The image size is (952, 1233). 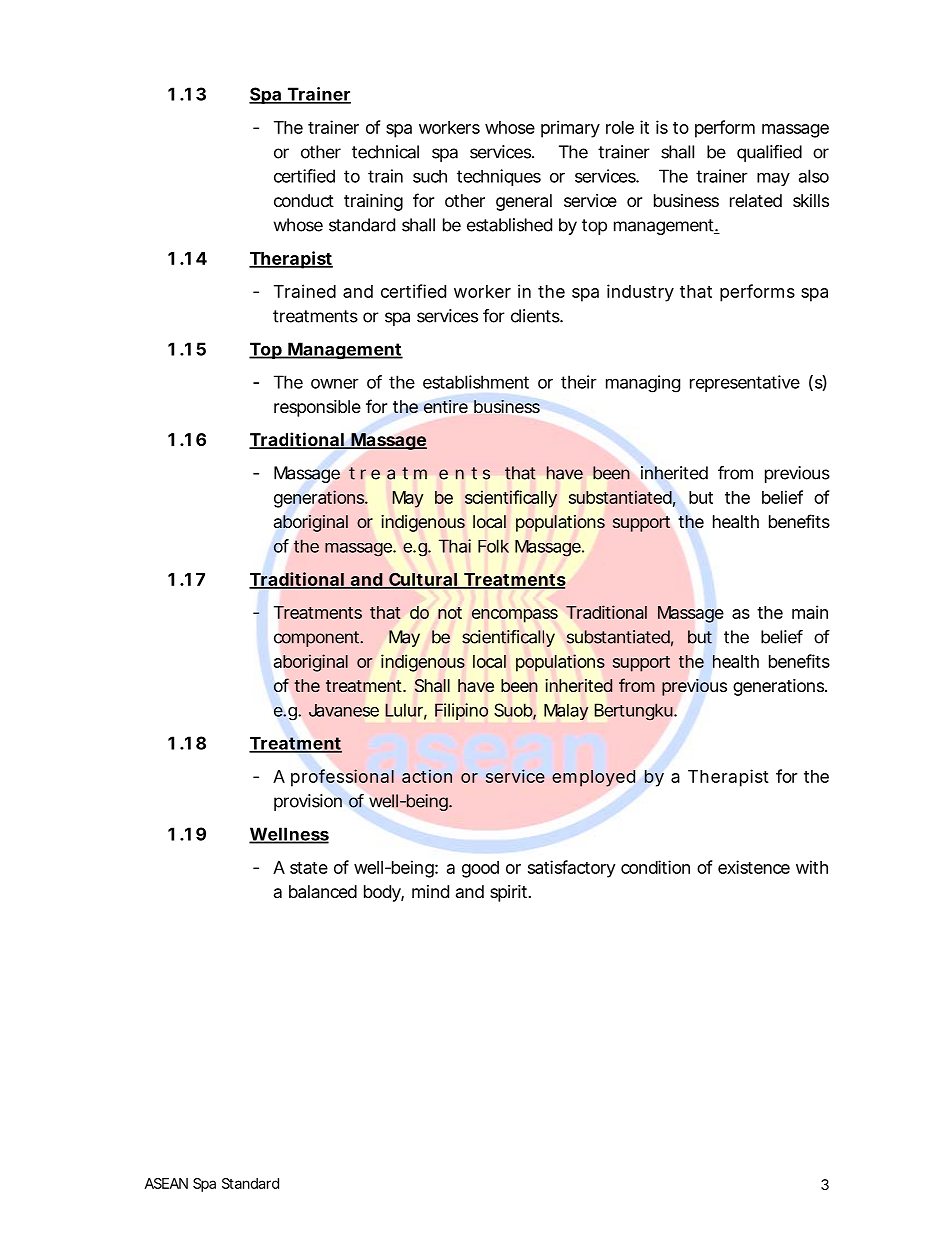 What do you see at coordinates (166, 1183) in the page?
I see `ASEAN` at bounding box center [166, 1183].
